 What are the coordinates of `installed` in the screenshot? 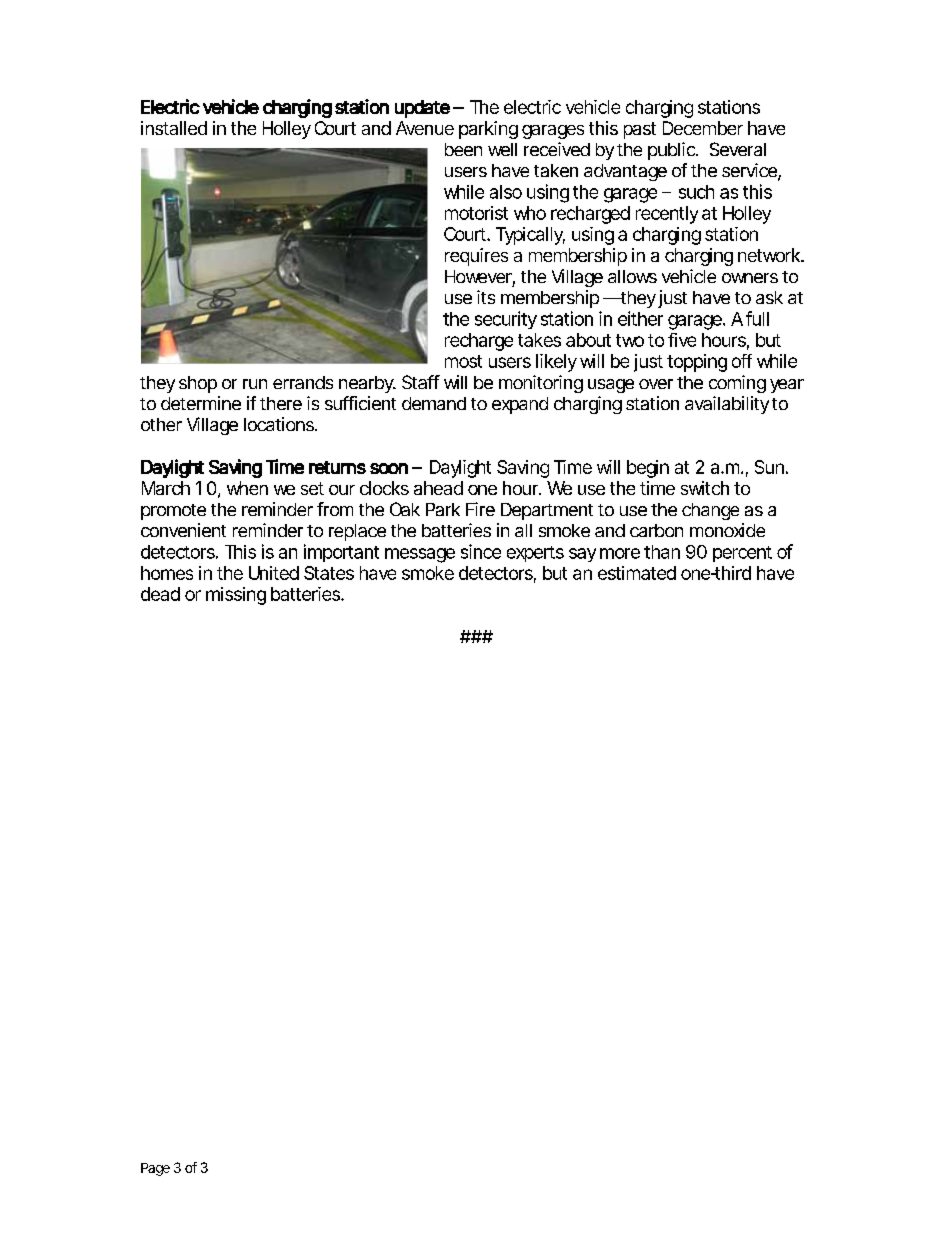 It's located at (174, 128).
